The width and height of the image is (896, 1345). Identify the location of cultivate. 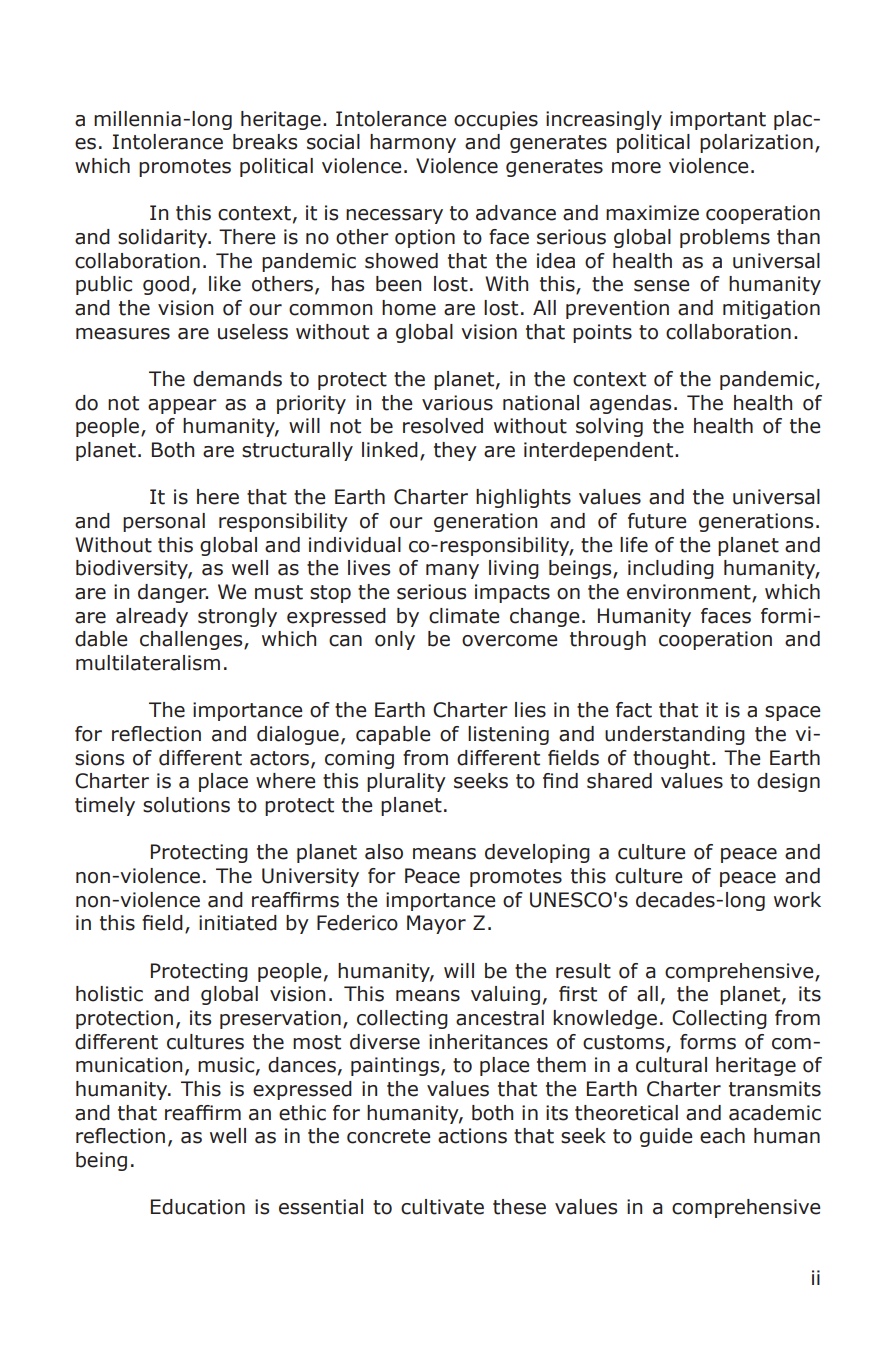
(442, 1207).
